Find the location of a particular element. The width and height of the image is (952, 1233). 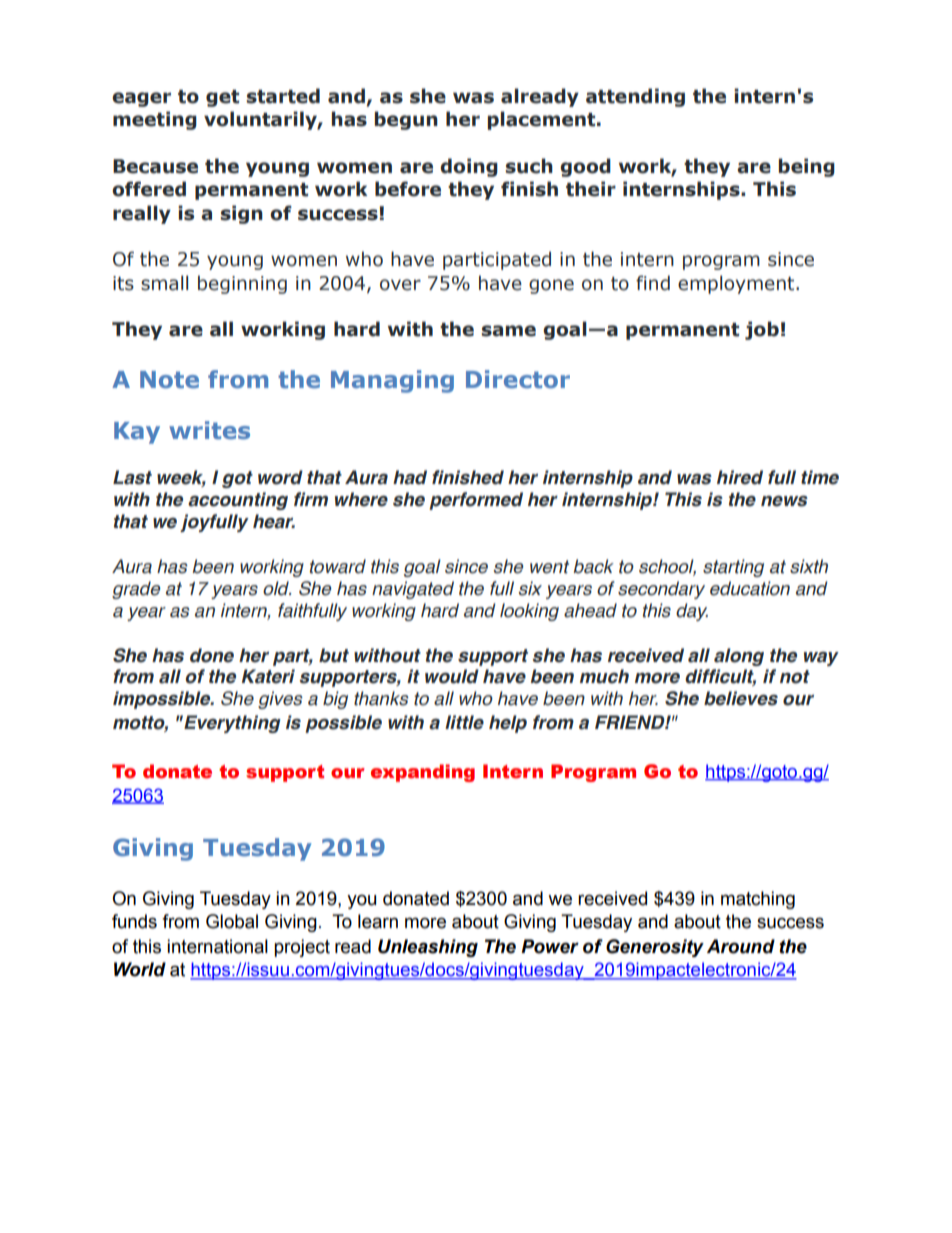

done is located at coordinates (212, 655).
